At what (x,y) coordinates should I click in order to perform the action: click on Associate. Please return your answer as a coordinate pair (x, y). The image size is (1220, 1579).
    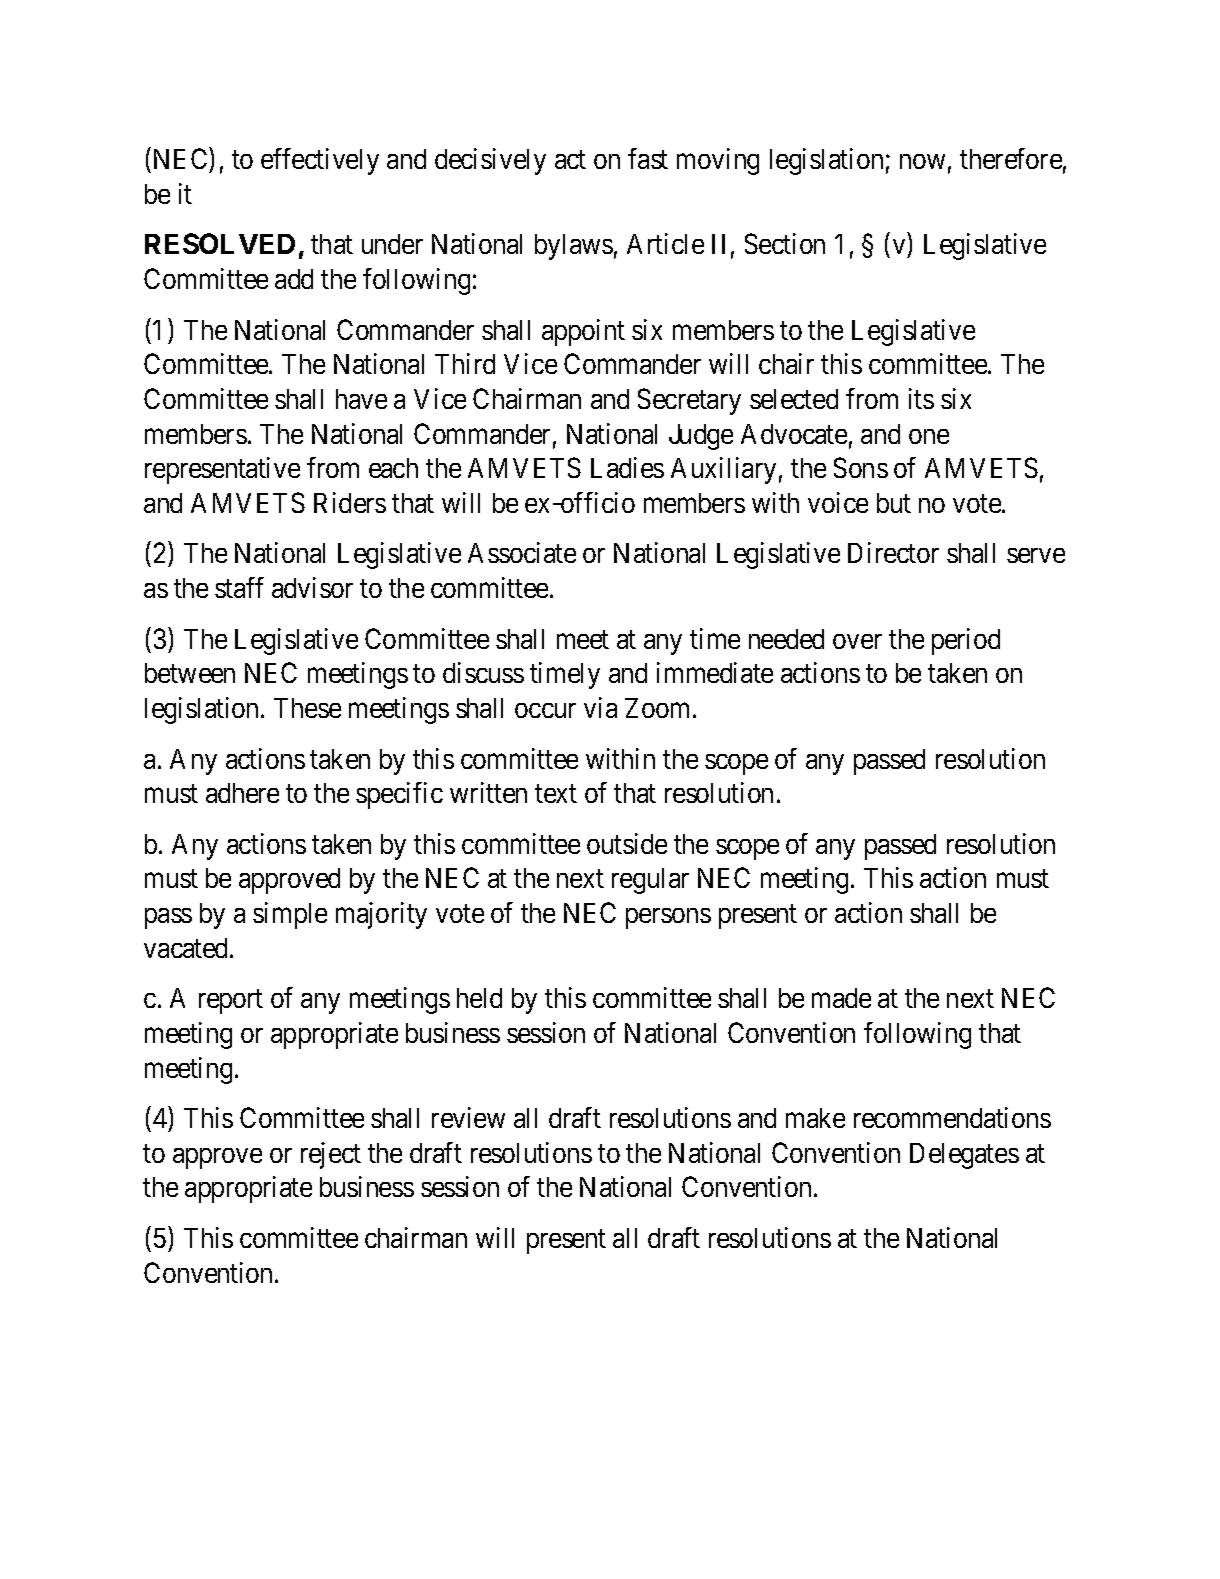
    Looking at the image, I should click on (522, 552).
